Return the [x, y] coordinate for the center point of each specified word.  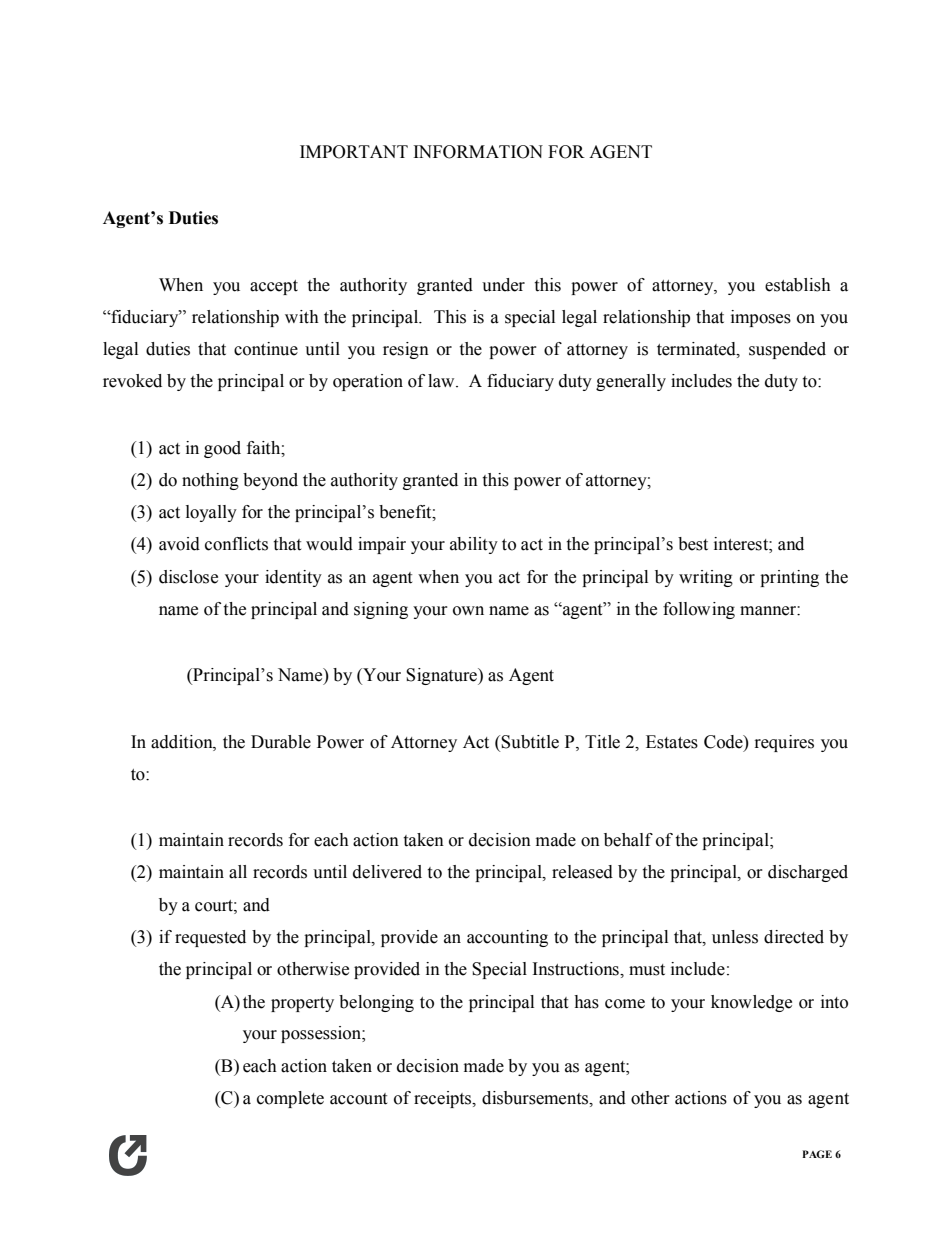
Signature [442, 676]
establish [798, 285]
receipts [444, 1099]
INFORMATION [478, 152]
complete [290, 1099]
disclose [188, 577]
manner [769, 611]
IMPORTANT [354, 152]
